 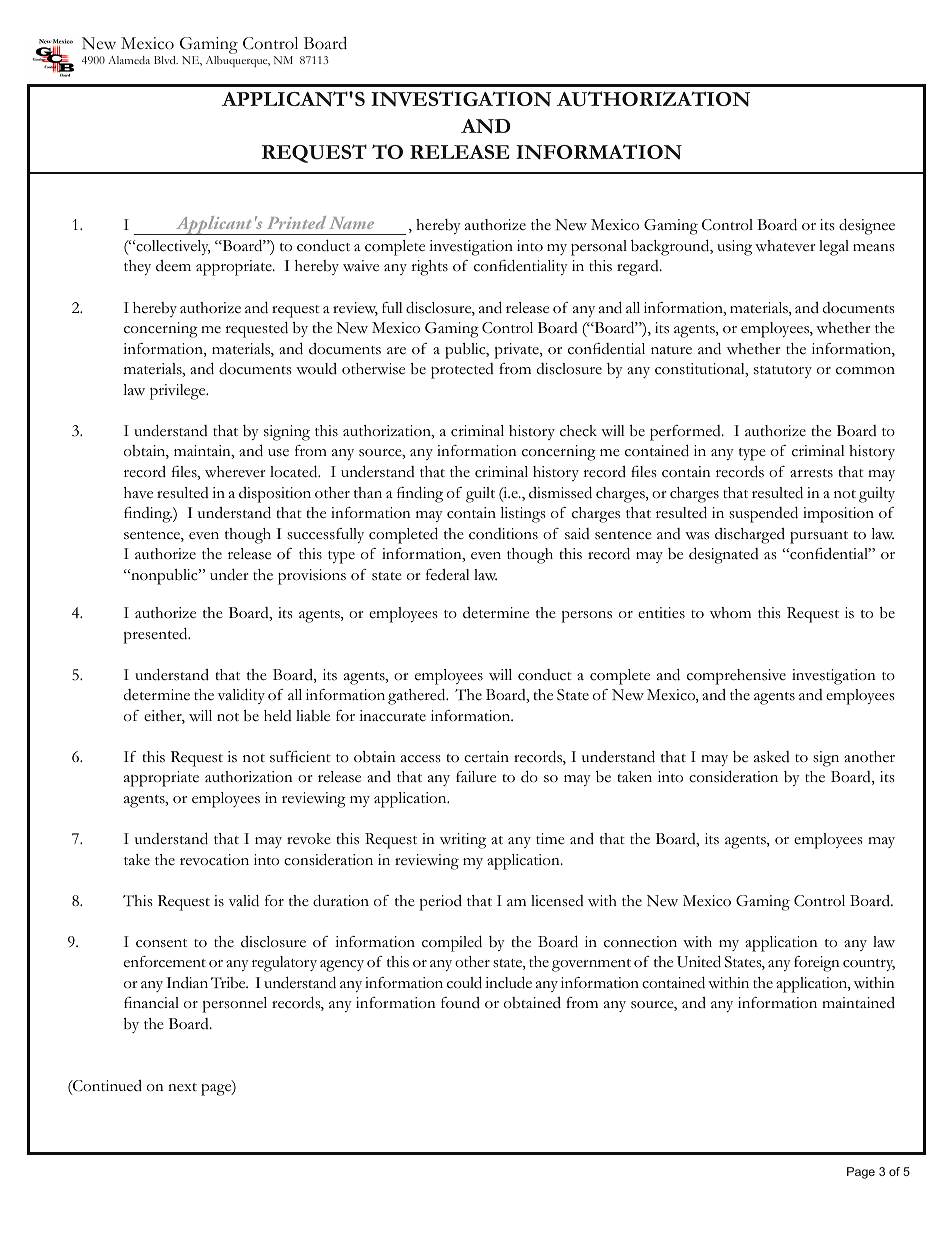 I want to click on held, so click(x=278, y=715).
